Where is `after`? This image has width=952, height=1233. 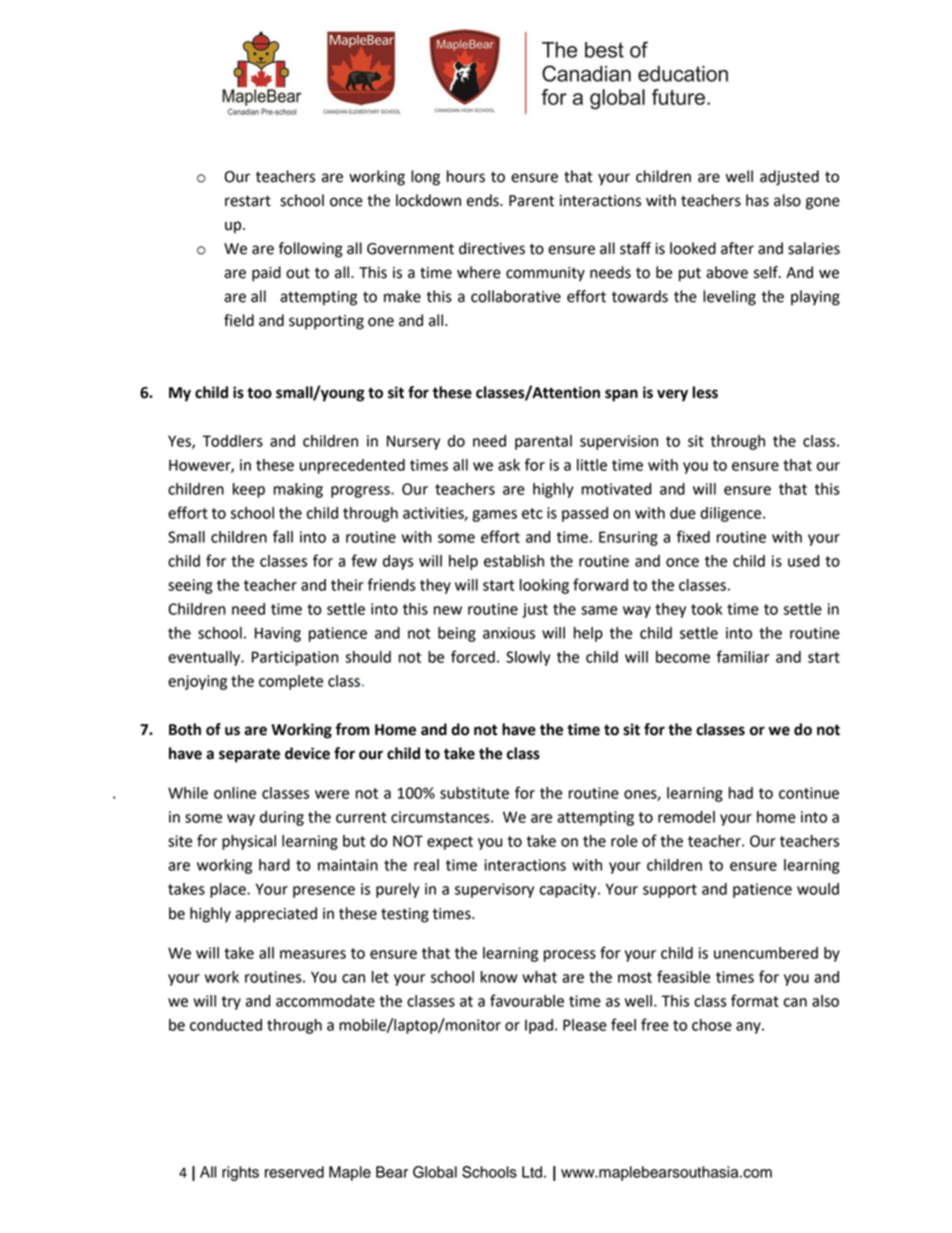
after is located at coordinates (737, 248).
